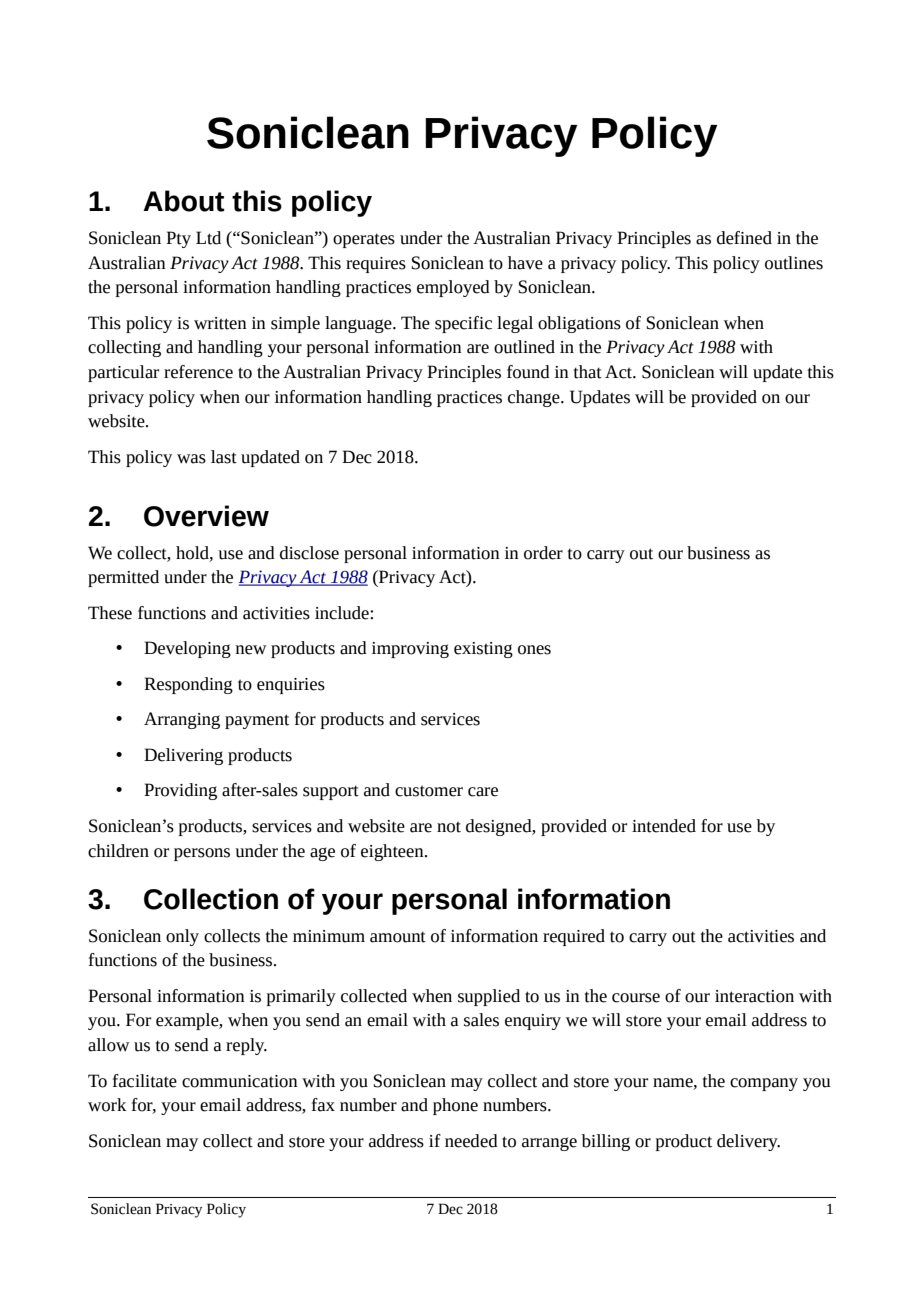 The height and width of the screenshot is (1308, 924). I want to click on Pty, so click(178, 239).
